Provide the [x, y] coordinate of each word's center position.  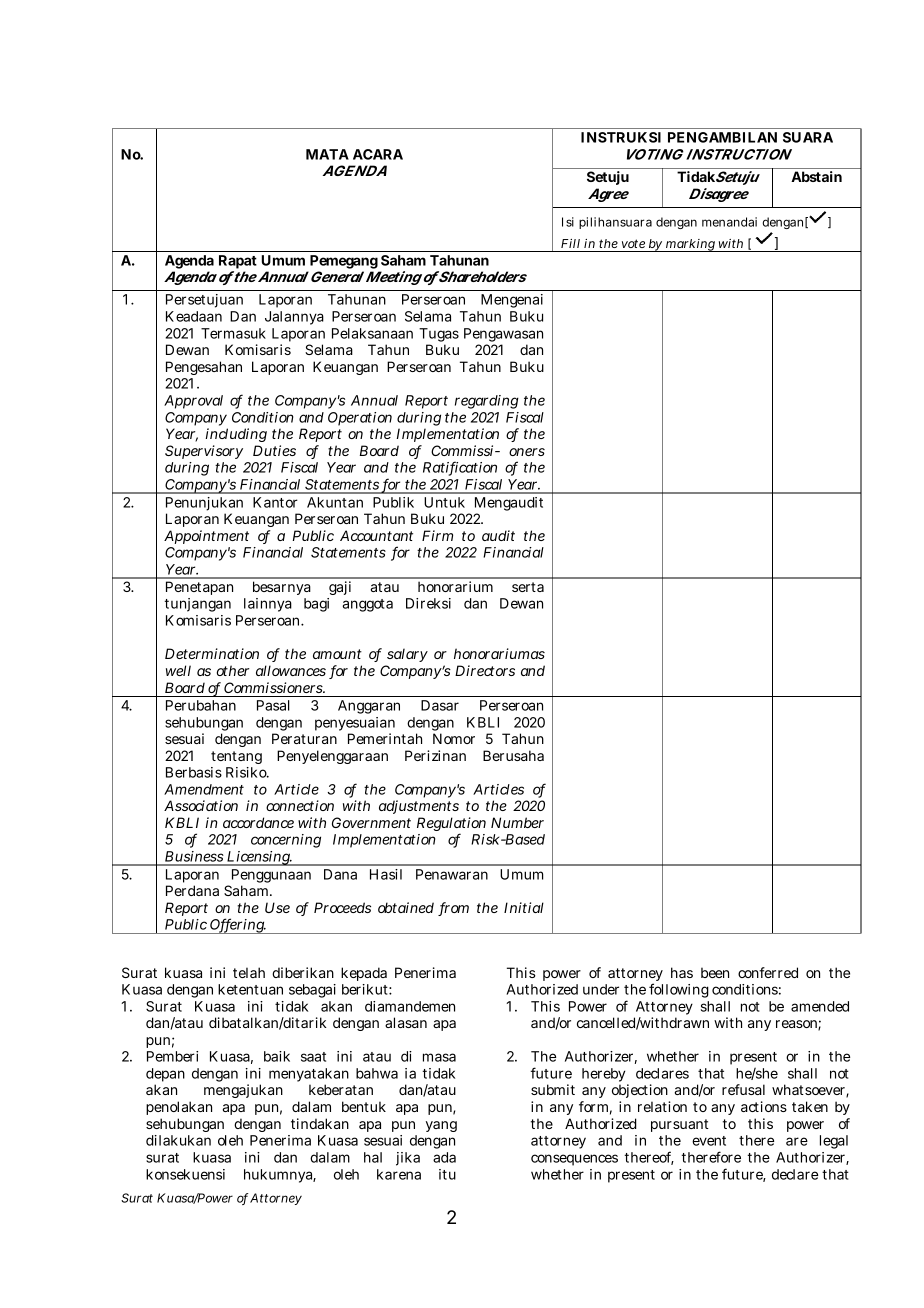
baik [277, 1056]
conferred [768, 972]
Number [517, 822]
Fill [570, 243]
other [233, 670]
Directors [485, 670]
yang [441, 1126]
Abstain [816, 176]
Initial [524, 907]
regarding [487, 402]
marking [690, 245]
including [236, 435]
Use [277, 907]
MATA [327, 154]
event [709, 1141]
